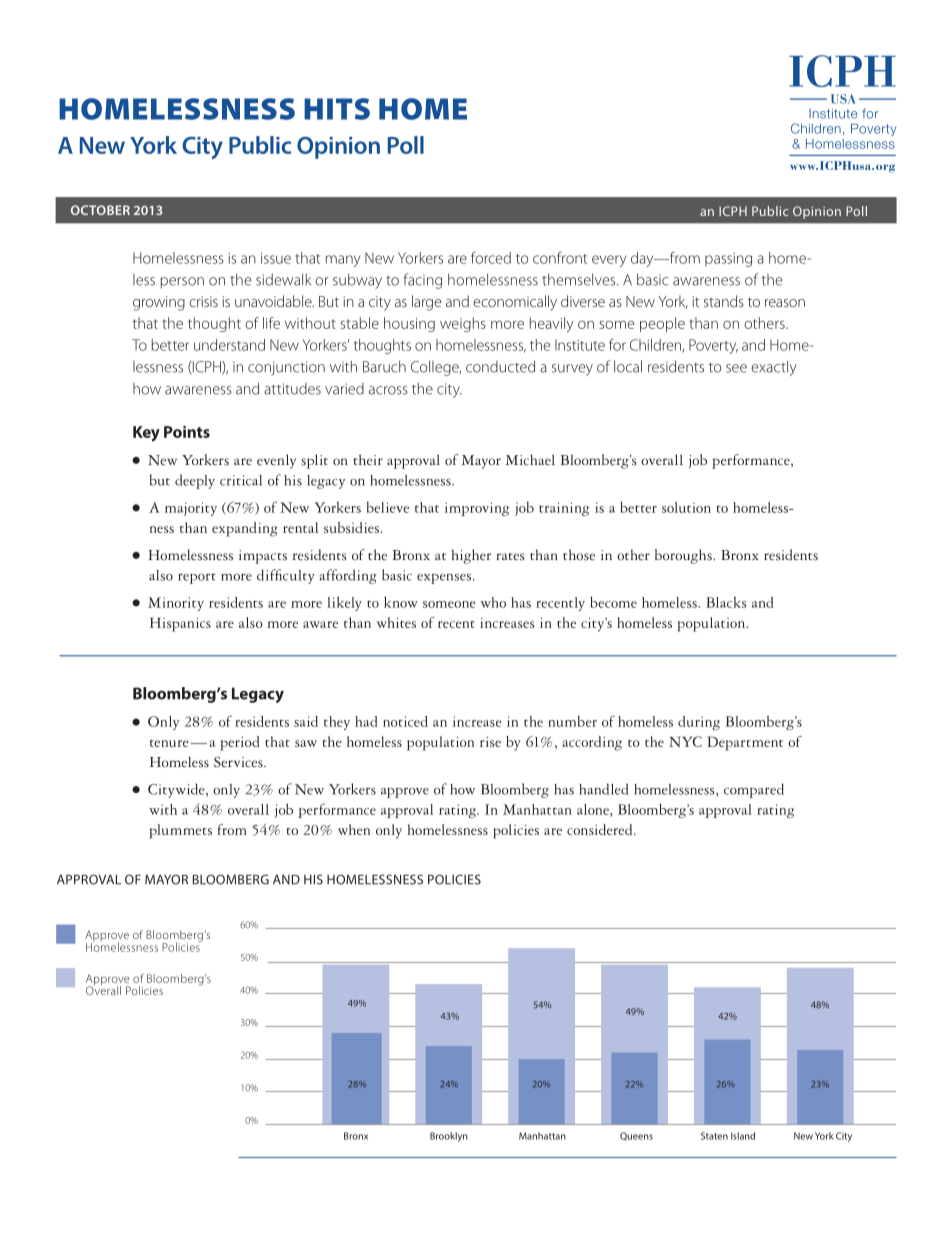 This document has height=1233, width=952. I want to click on october, so click(100, 210).
